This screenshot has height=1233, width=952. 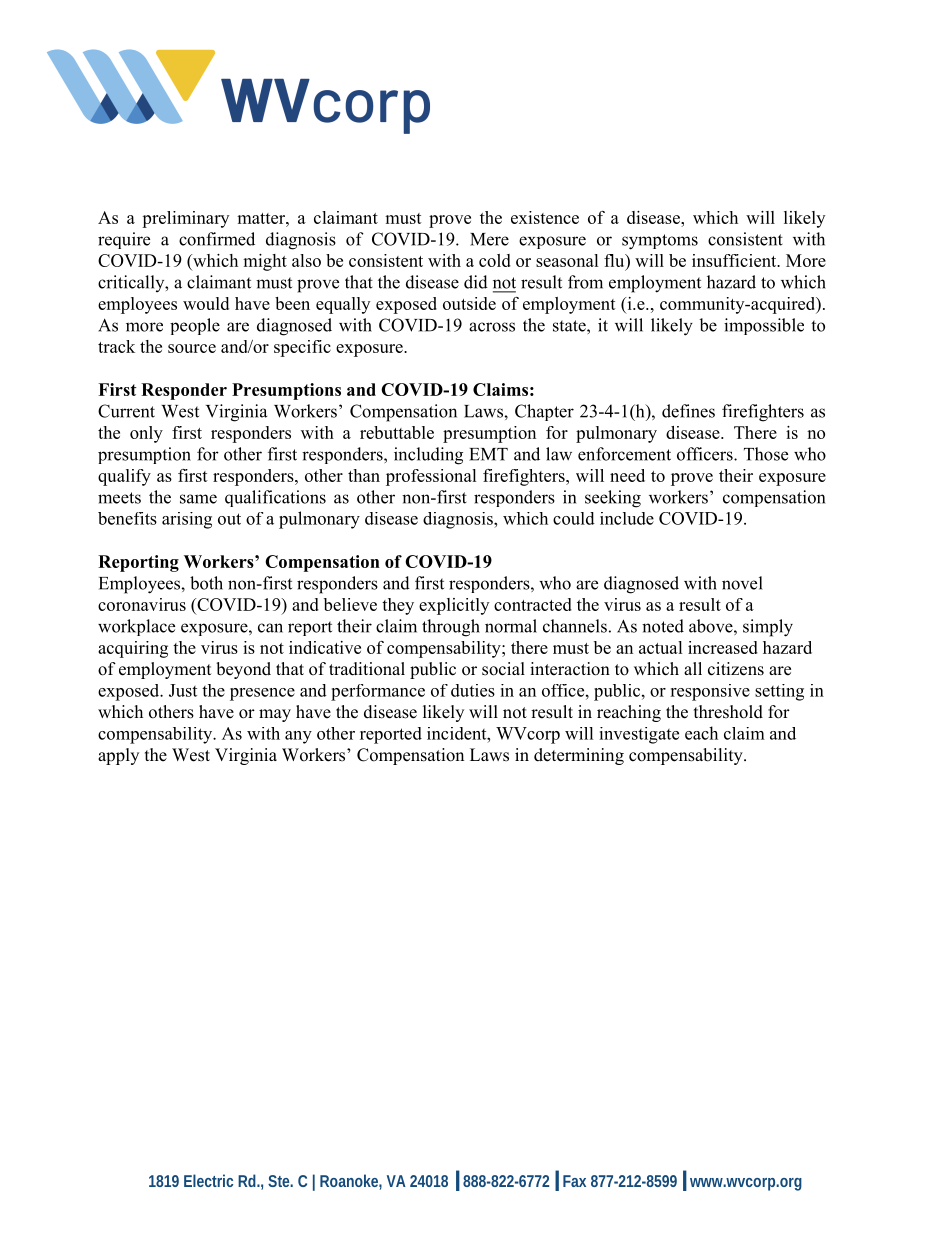 What do you see at coordinates (489, 239) in the screenshot?
I see `Mere` at bounding box center [489, 239].
